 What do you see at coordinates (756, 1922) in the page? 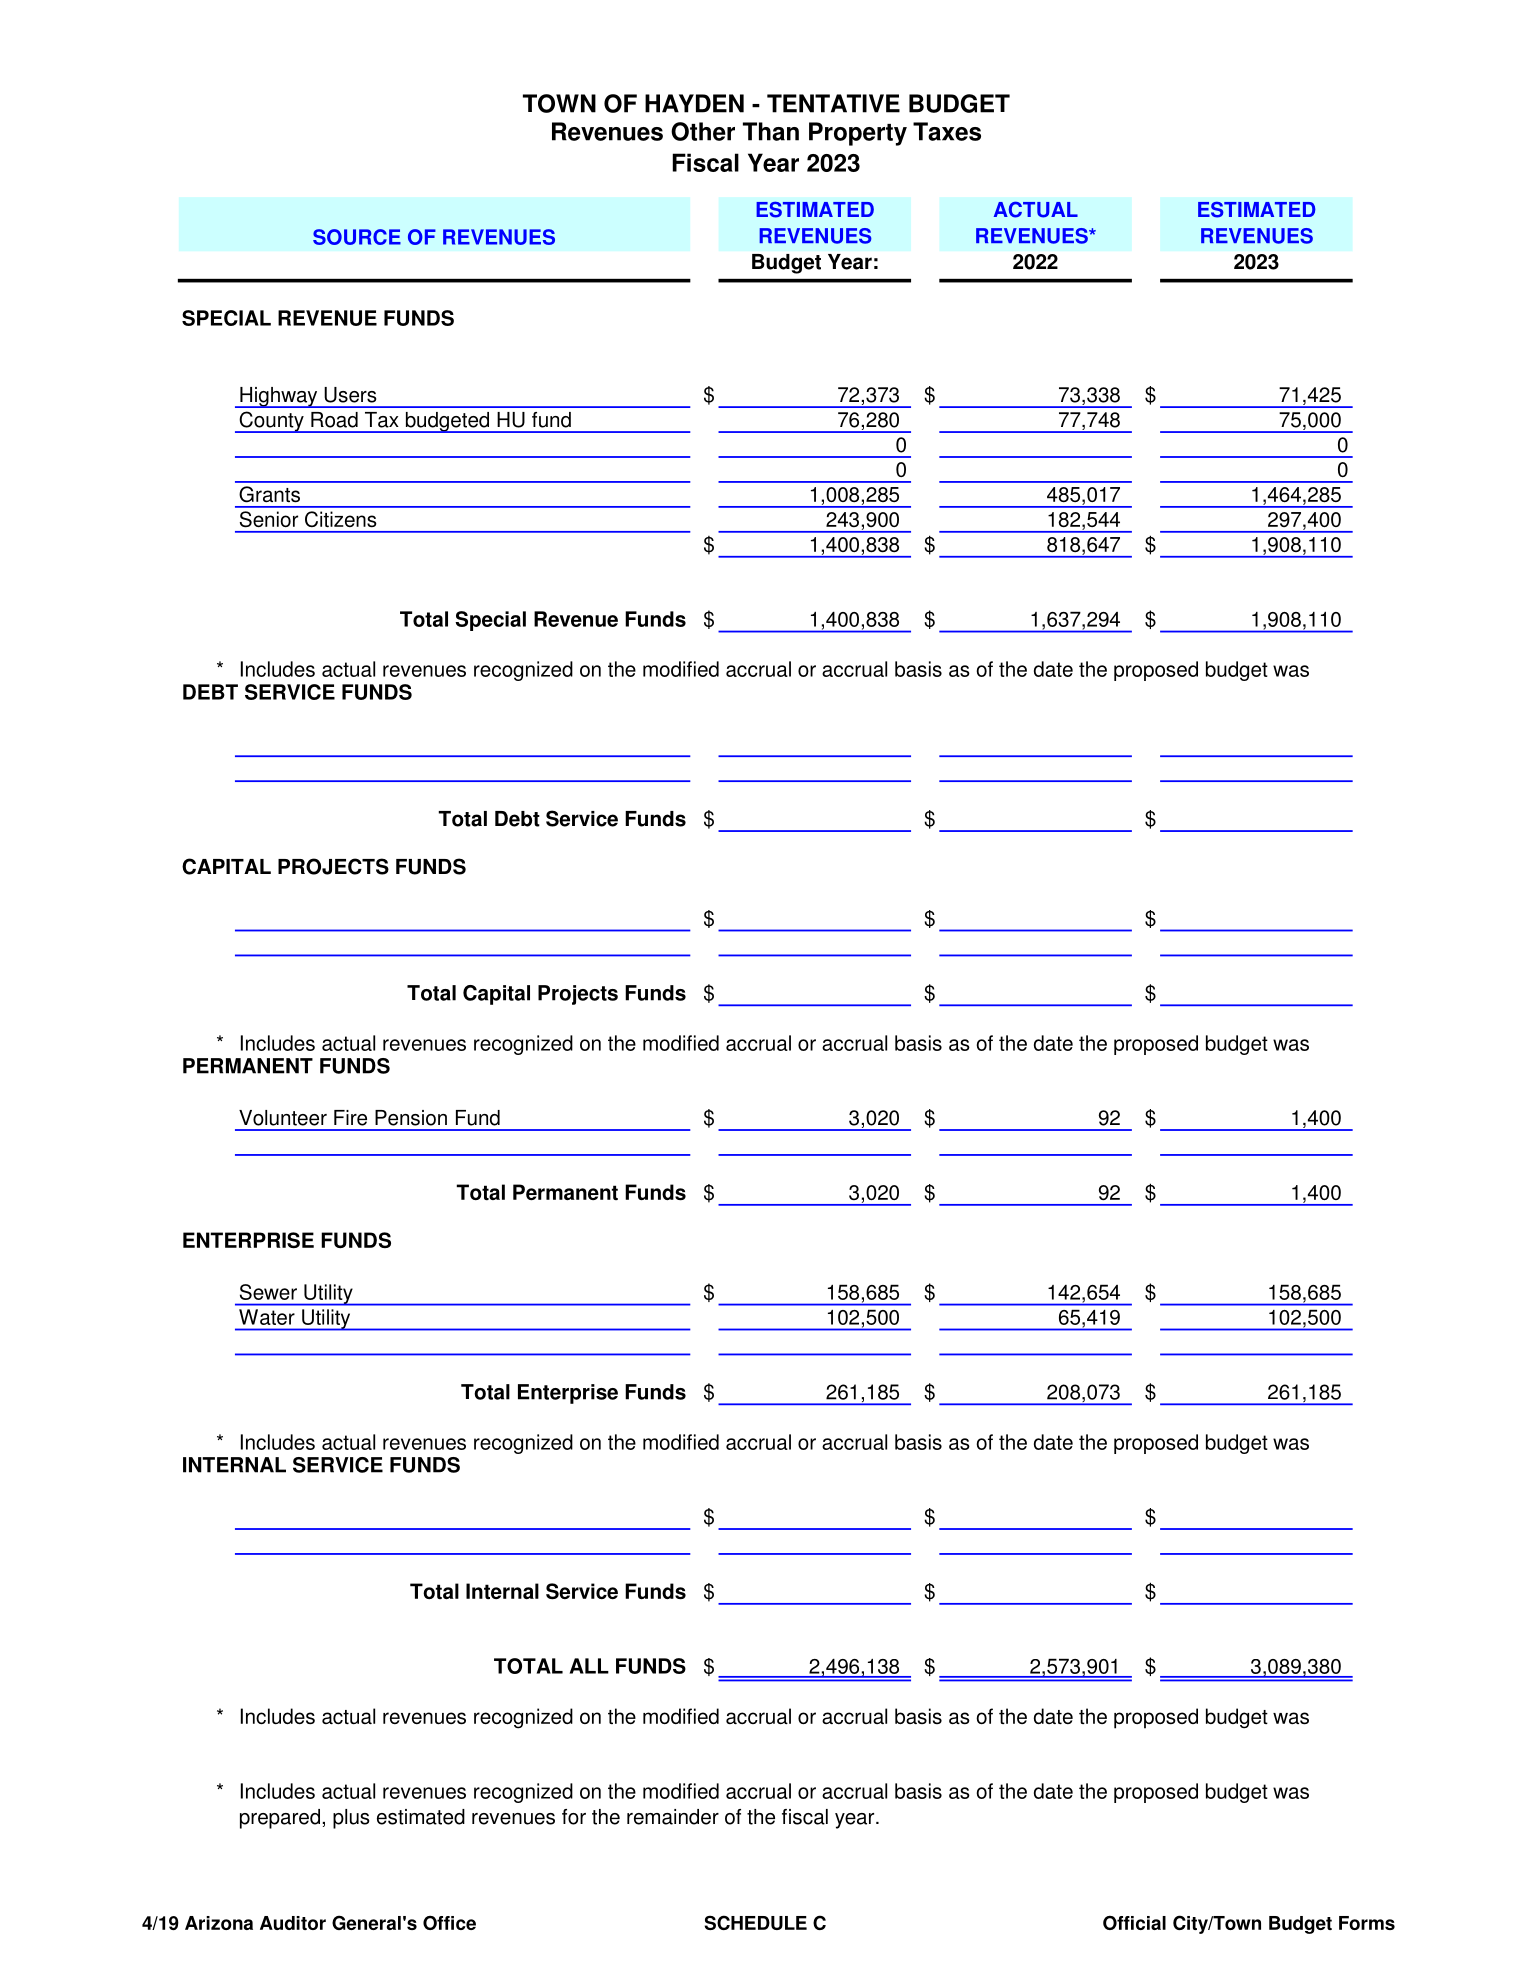
I see `SCHEDULE` at bounding box center [756, 1922].
